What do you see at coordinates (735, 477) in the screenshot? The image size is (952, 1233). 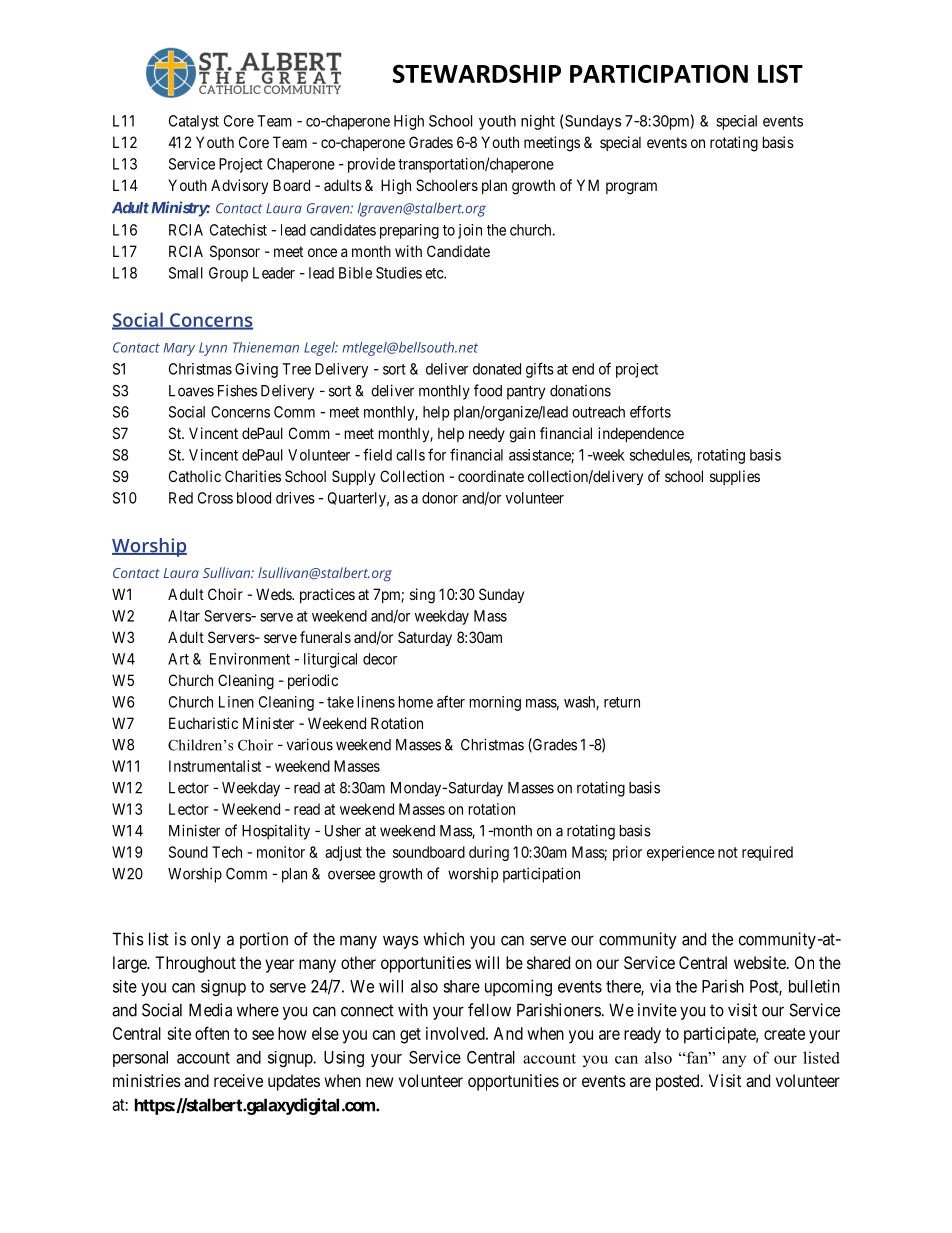 I see `supplies` at bounding box center [735, 477].
